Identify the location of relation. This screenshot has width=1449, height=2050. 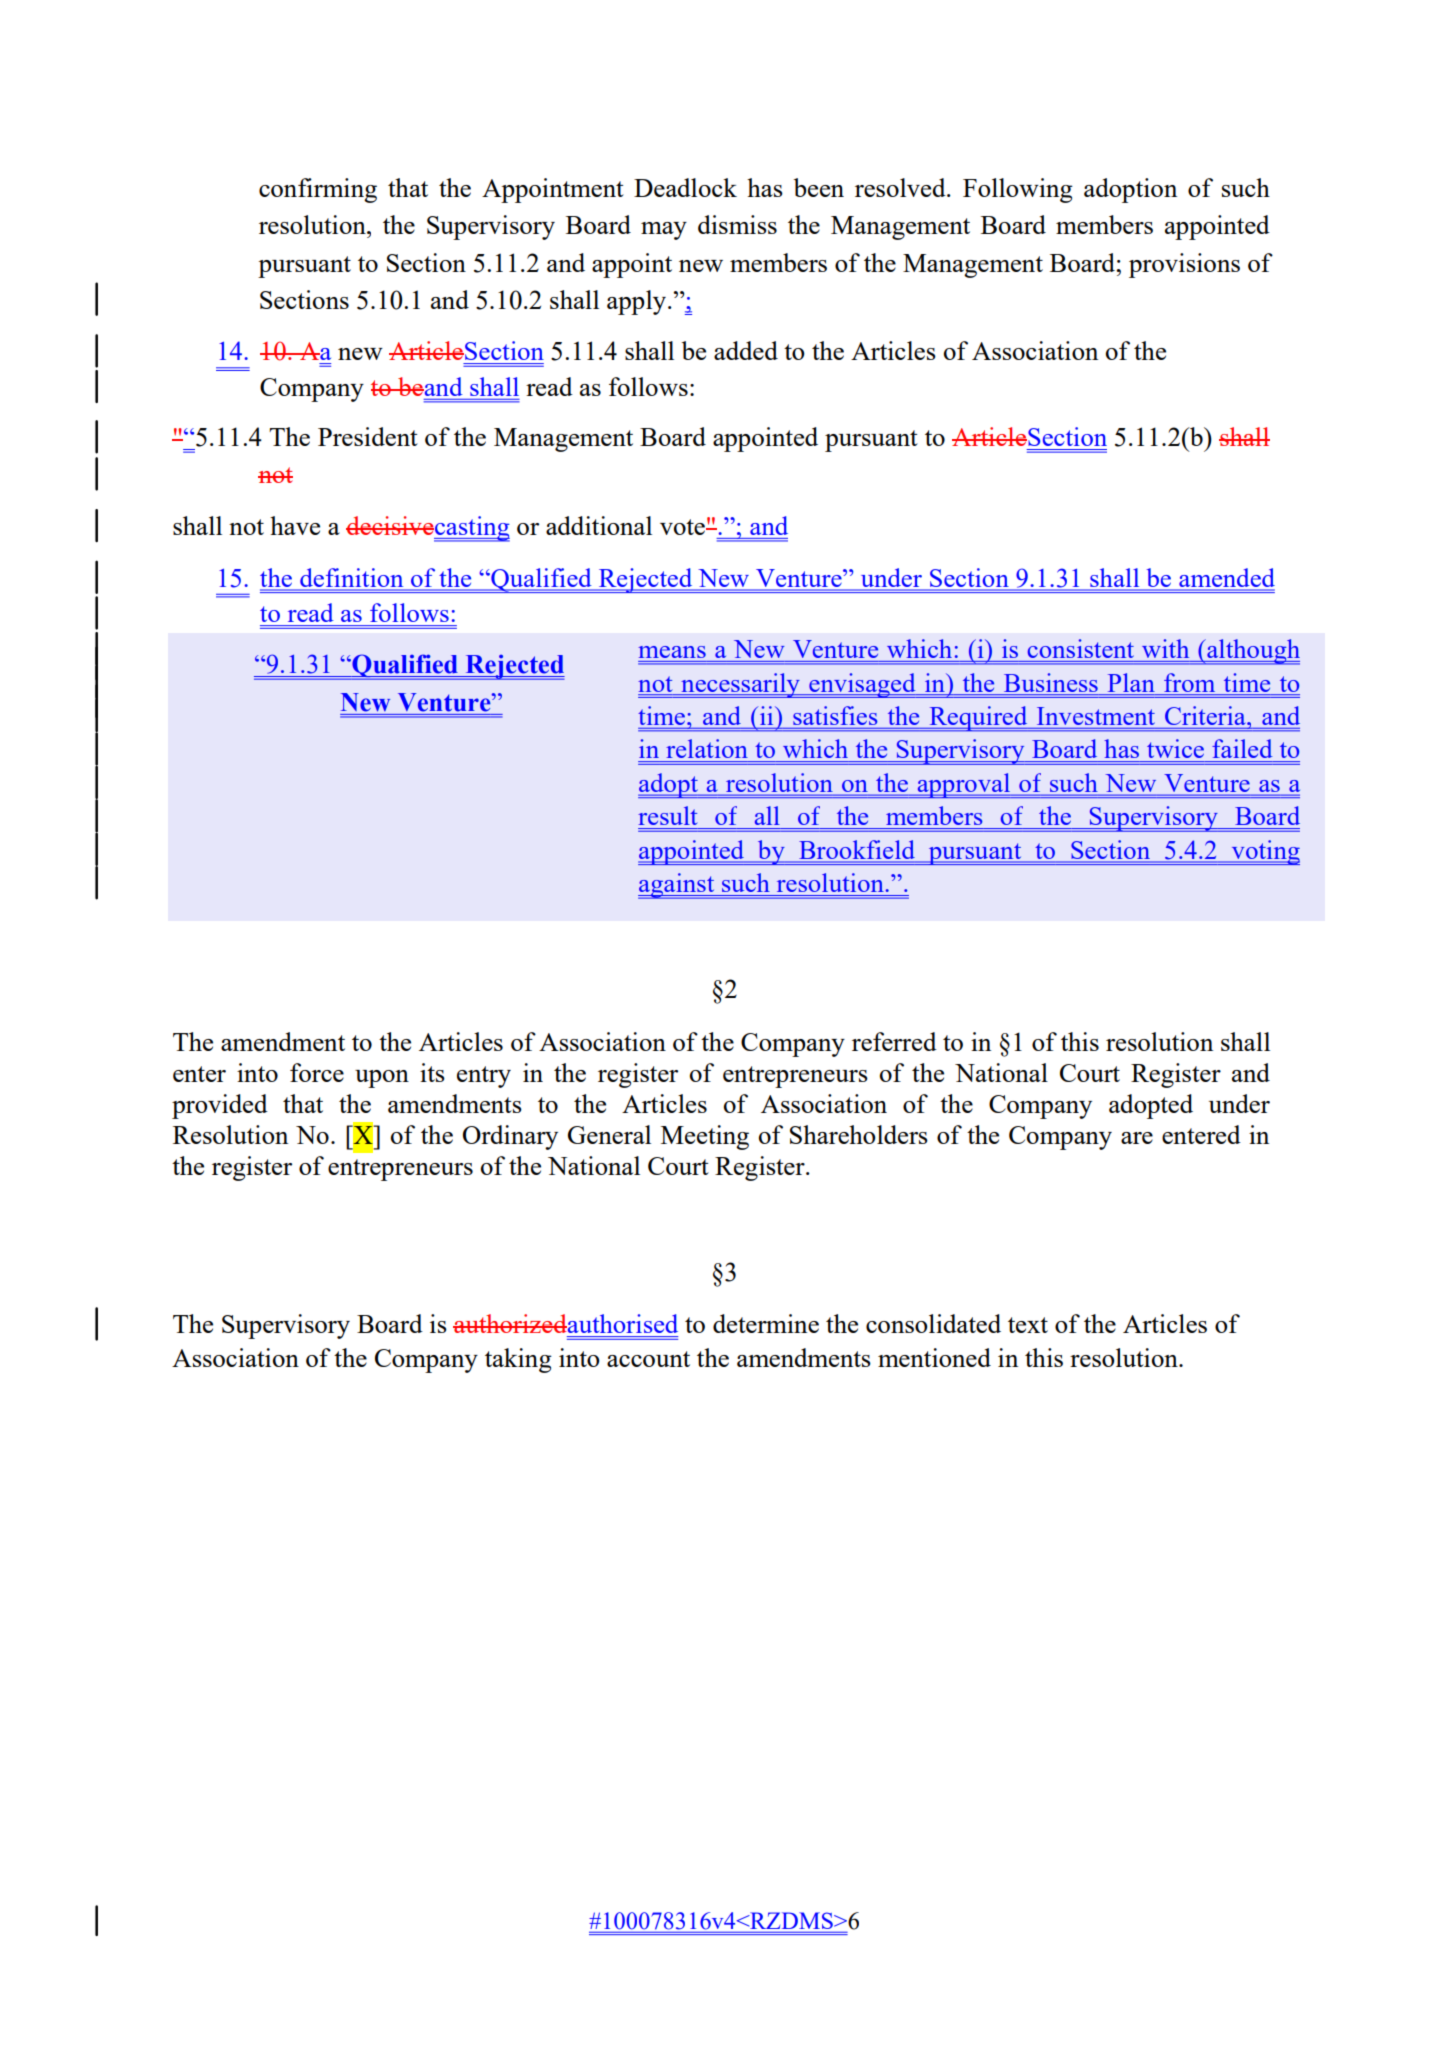
(707, 748).
